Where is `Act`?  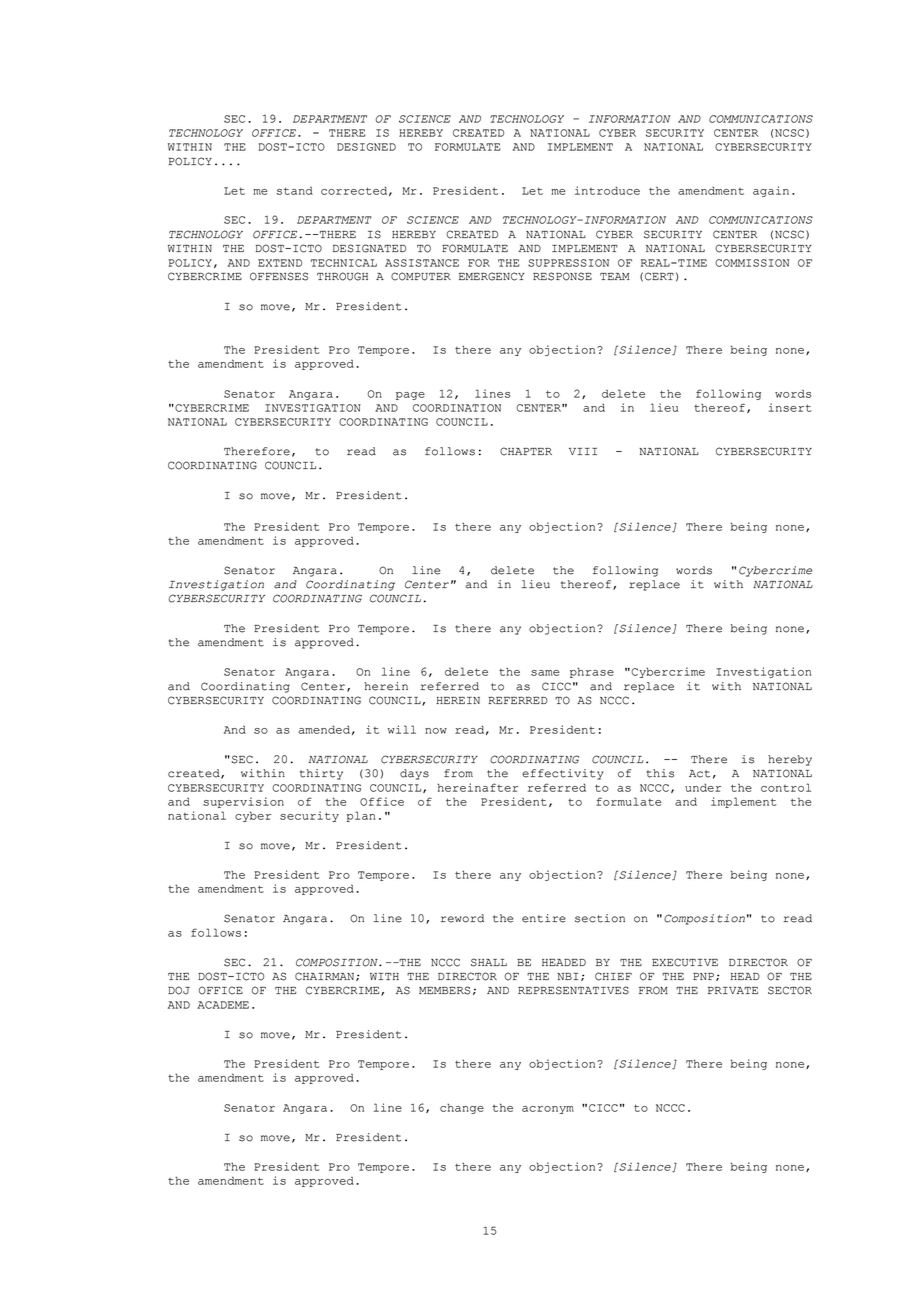
Act is located at coordinates (699, 774).
